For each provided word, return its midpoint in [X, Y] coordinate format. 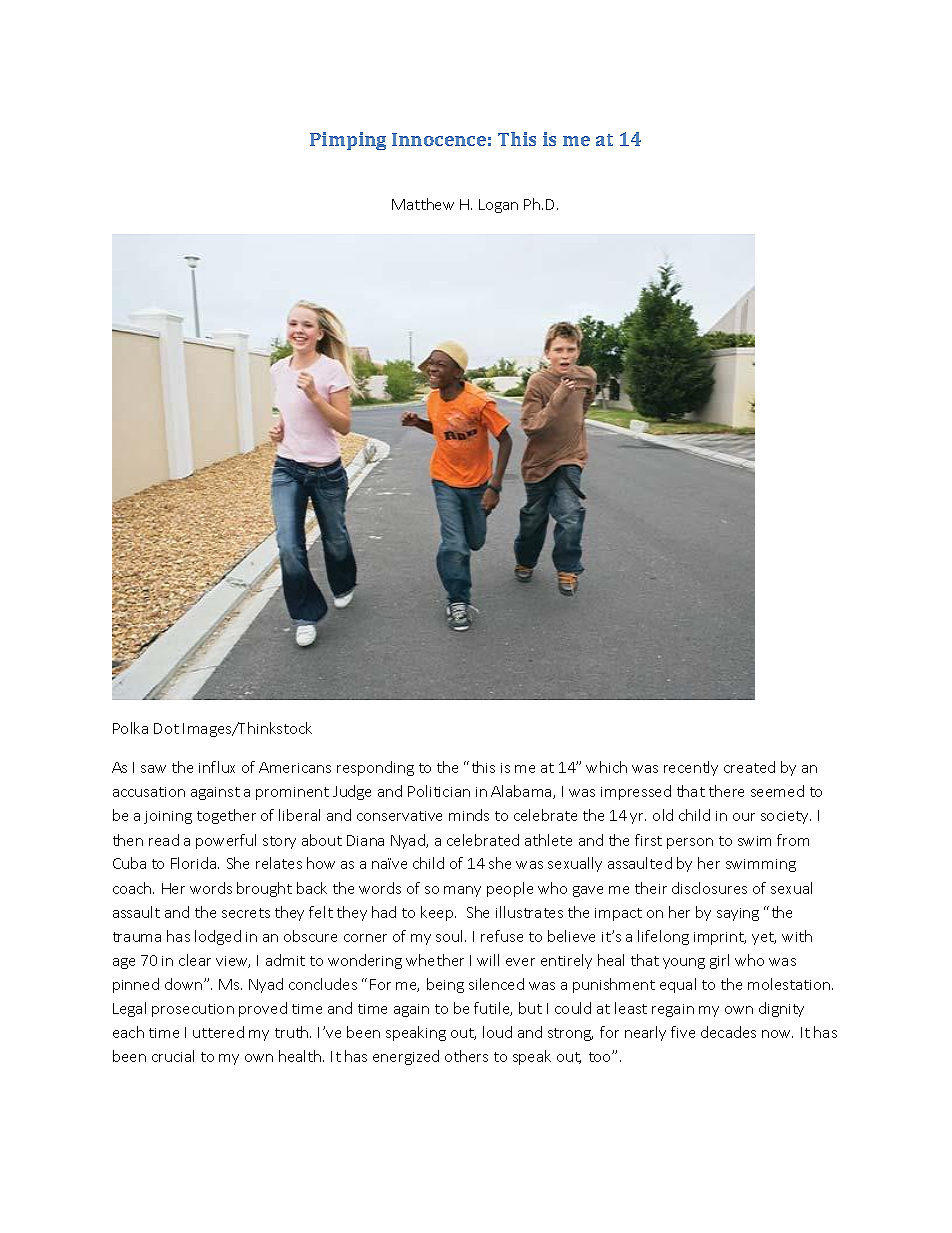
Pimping [348, 141]
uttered [218, 1032]
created [749, 767]
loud [497, 1032]
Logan [498, 206]
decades [728, 1032]
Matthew [423, 204]
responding [375, 768]
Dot [166, 728]
